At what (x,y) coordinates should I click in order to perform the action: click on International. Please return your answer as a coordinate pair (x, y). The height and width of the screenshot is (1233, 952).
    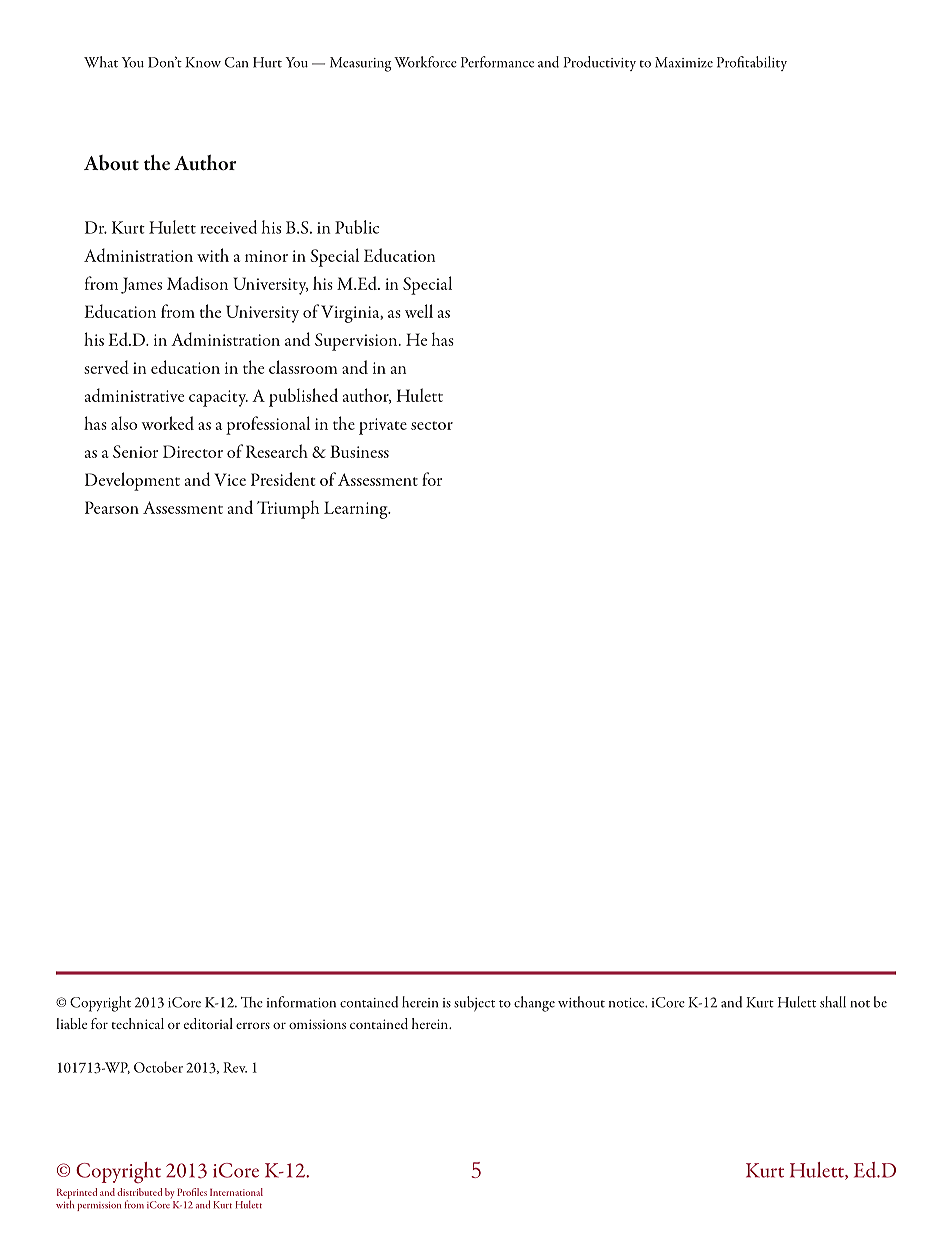
    Looking at the image, I should click on (236, 1192).
